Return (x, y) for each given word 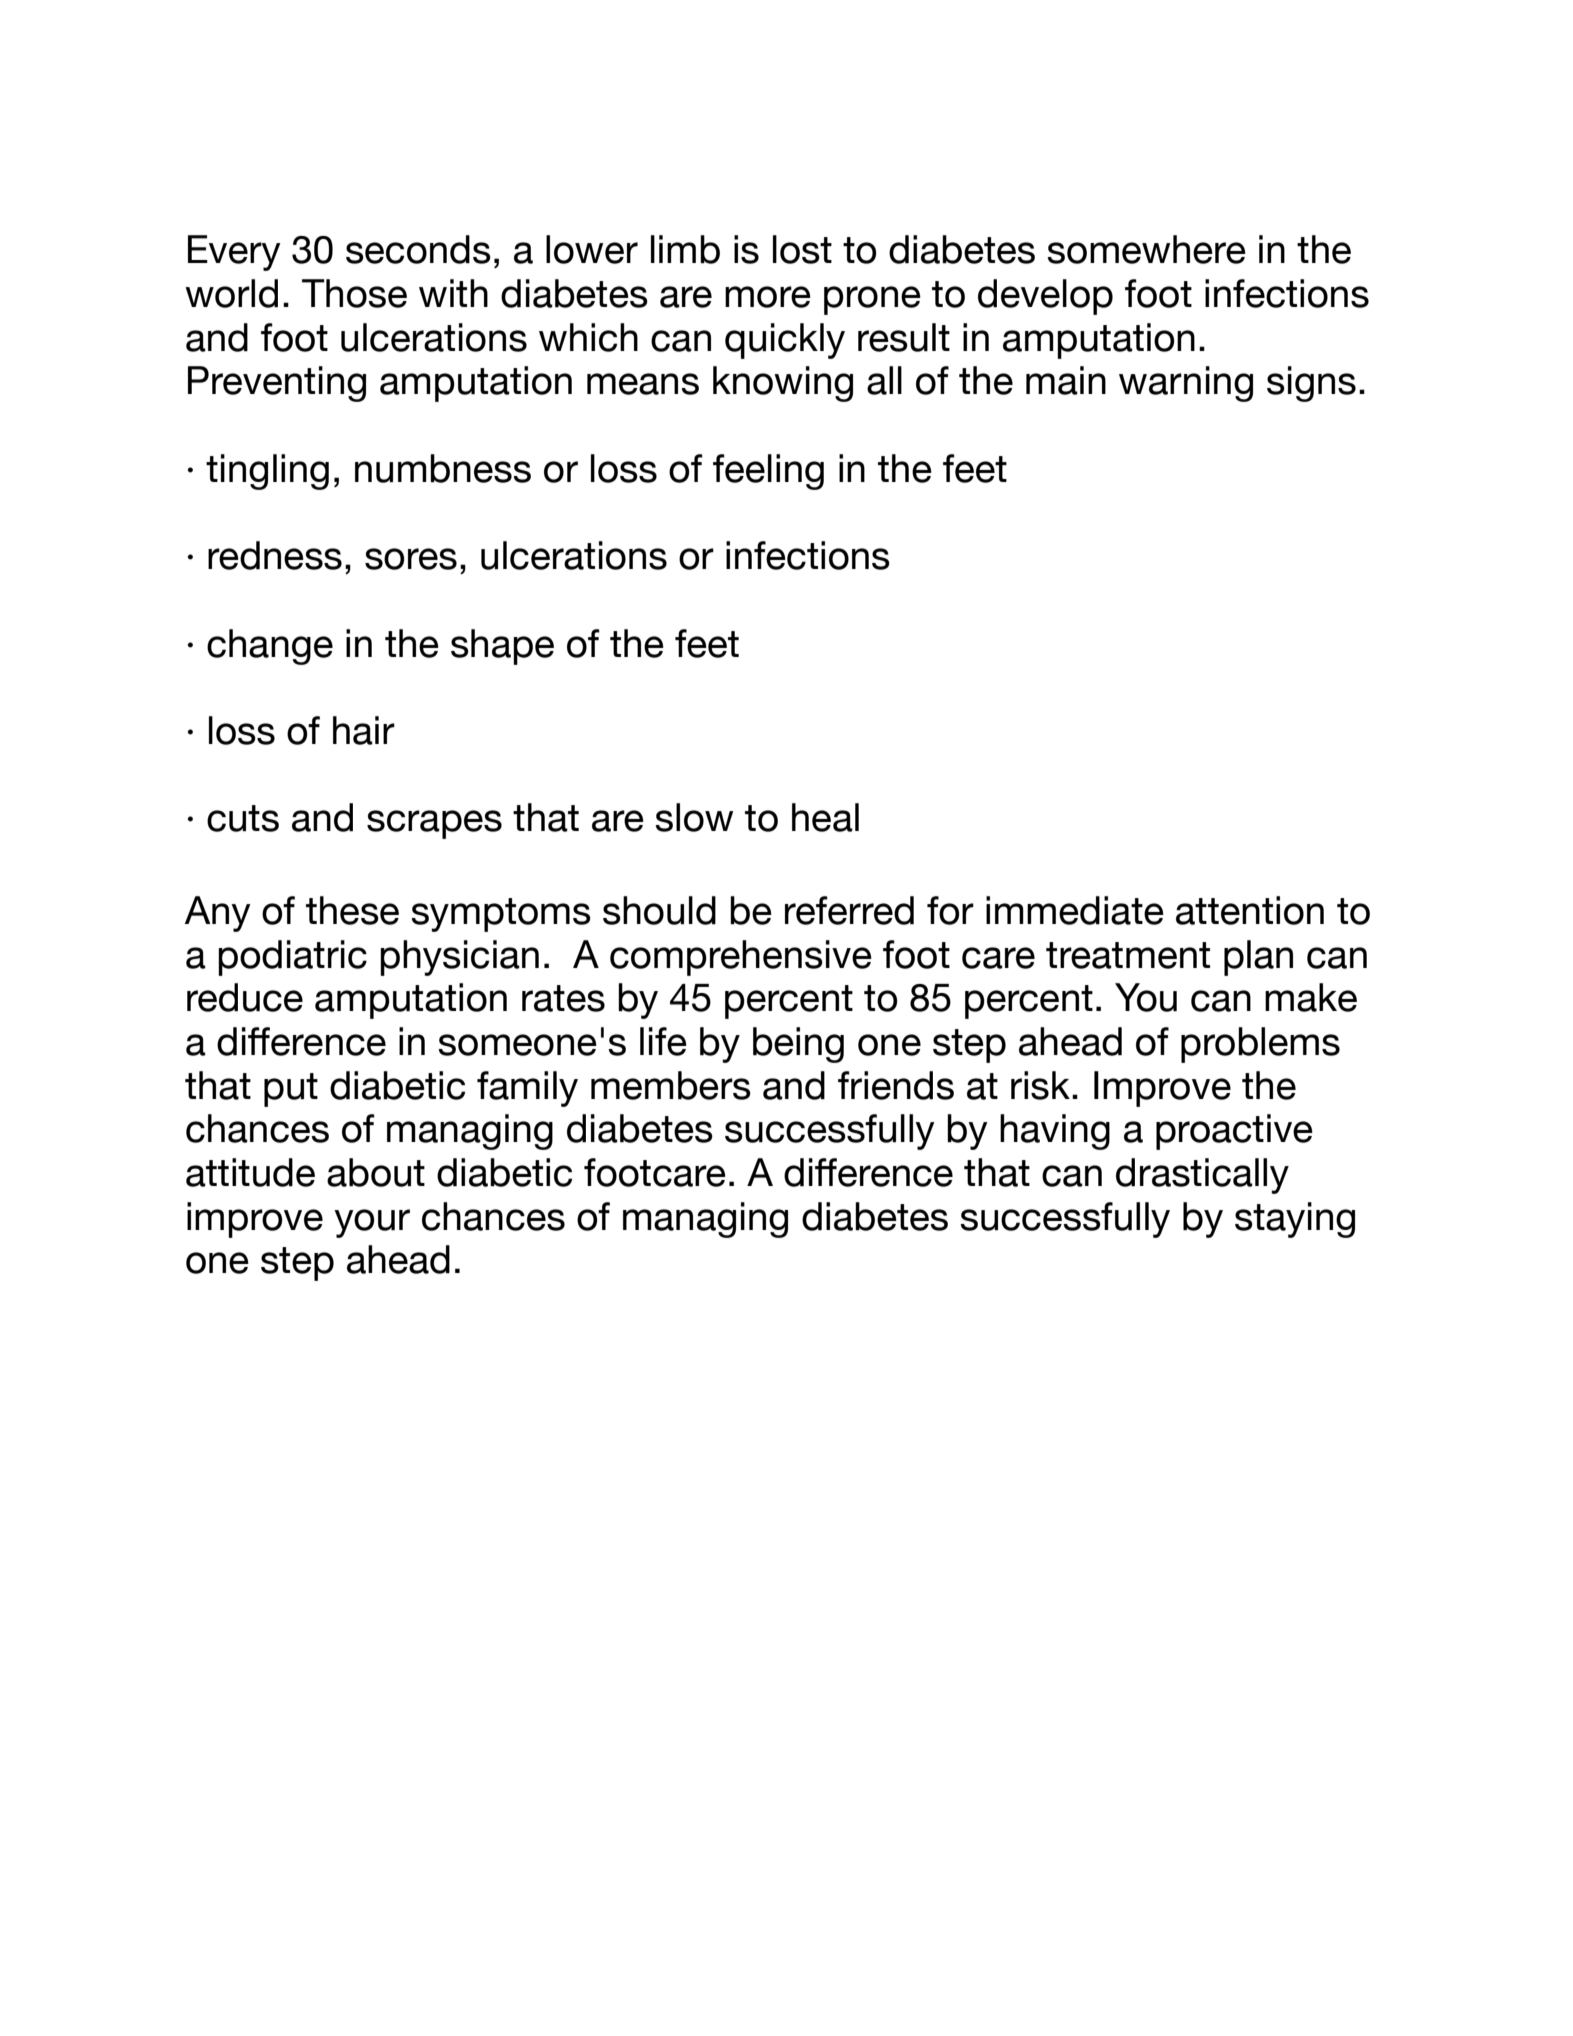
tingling (267, 472)
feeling (768, 472)
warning (1186, 384)
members (671, 1085)
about (376, 1172)
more (768, 297)
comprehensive (741, 958)
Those (354, 293)
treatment (1128, 955)
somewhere (1146, 249)
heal (825, 817)
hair (364, 730)
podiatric (292, 958)
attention (1250, 910)
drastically (1202, 1176)
